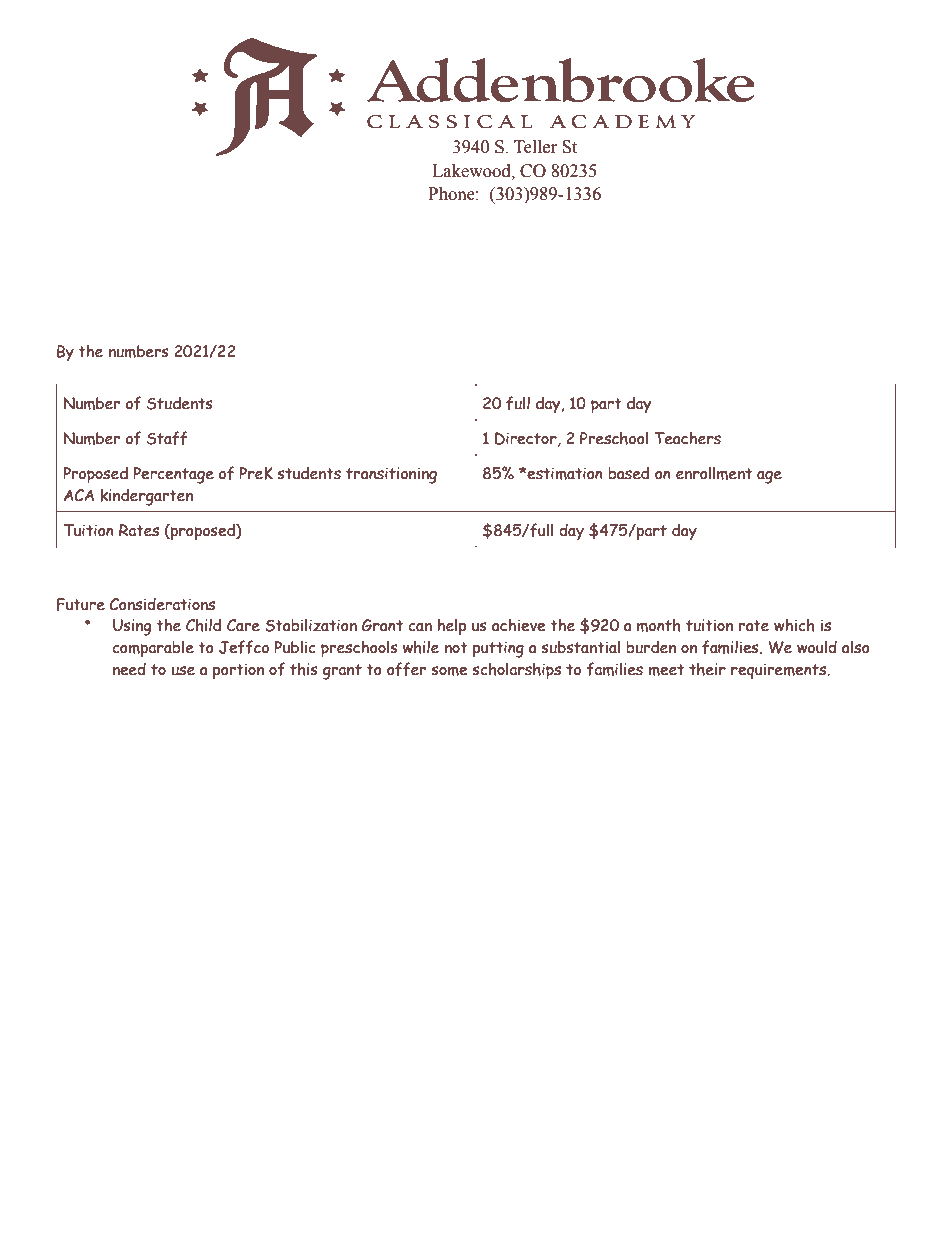 This page has width=952, height=1233. What do you see at coordinates (167, 438) in the page?
I see `Staff` at bounding box center [167, 438].
